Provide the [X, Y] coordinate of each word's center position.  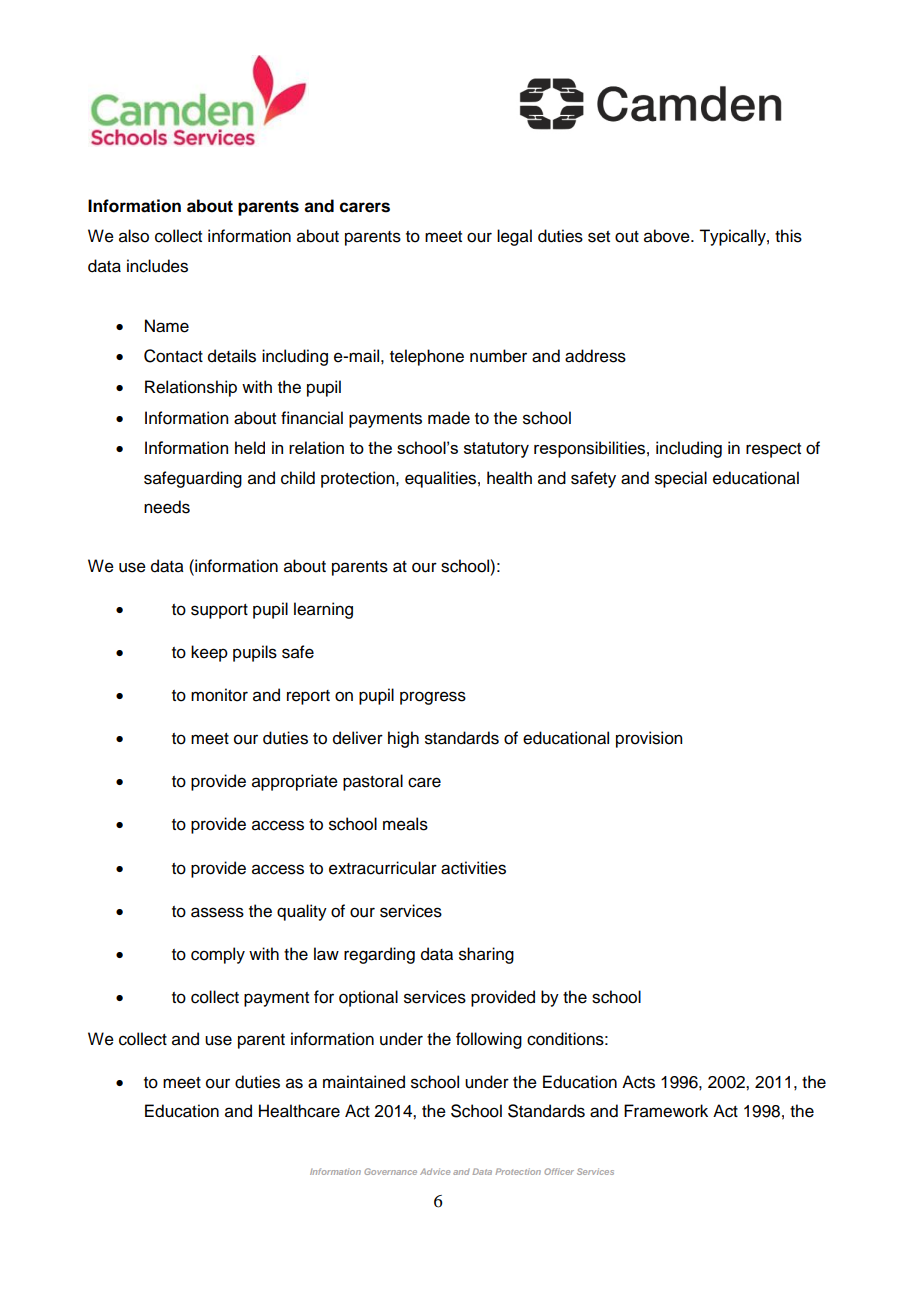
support [219, 611]
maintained [364, 1082]
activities [473, 868]
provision [649, 739]
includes [157, 266]
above [668, 236]
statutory [496, 450]
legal [514, 237]
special [681, 479]
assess [217, 912]
